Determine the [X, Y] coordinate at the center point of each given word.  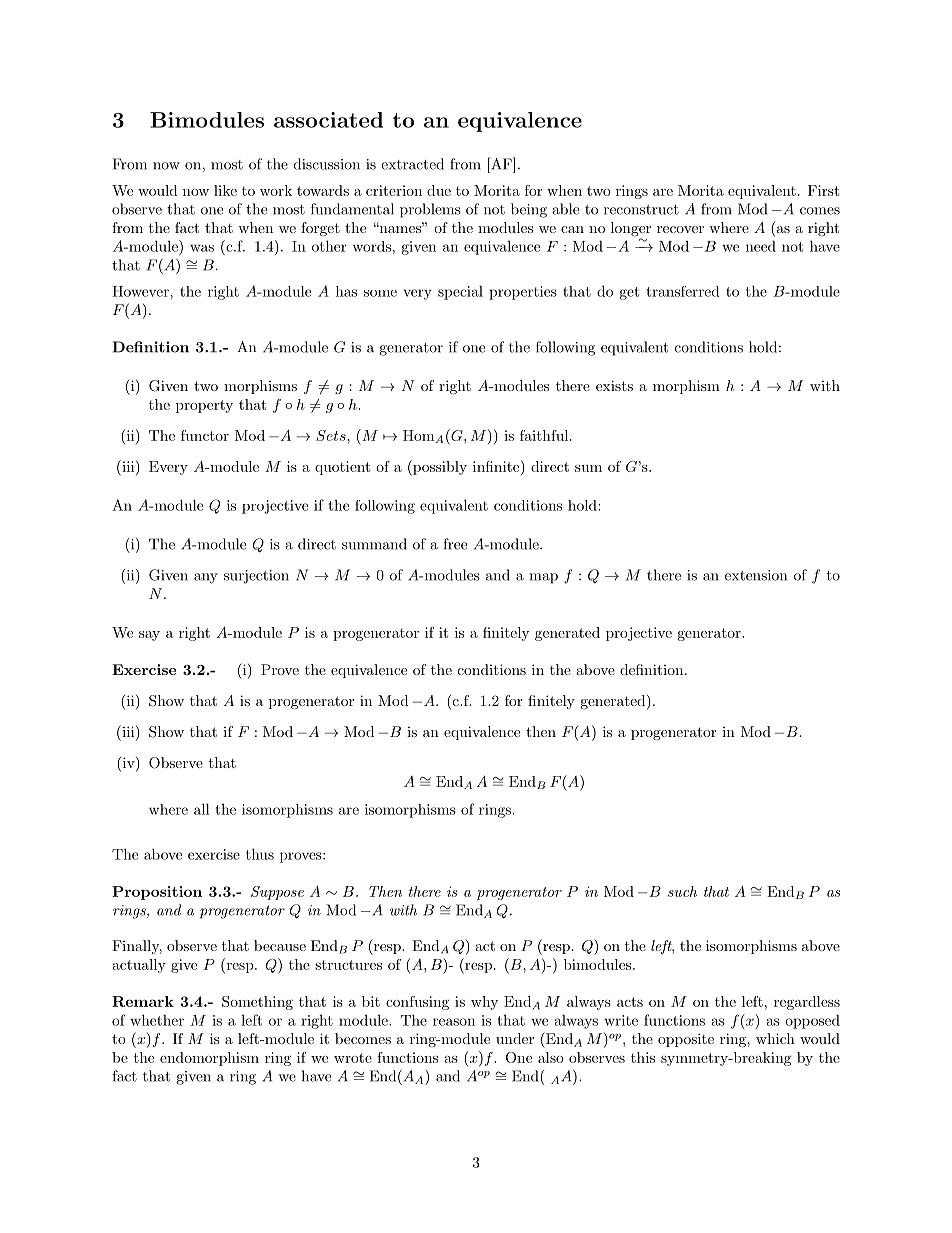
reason [454, 1022]
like [225, 190]
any [206, 578]
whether [157, 1020]
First [823, 190]
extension [756, 575]
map [543, 578]
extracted [412, 164]
